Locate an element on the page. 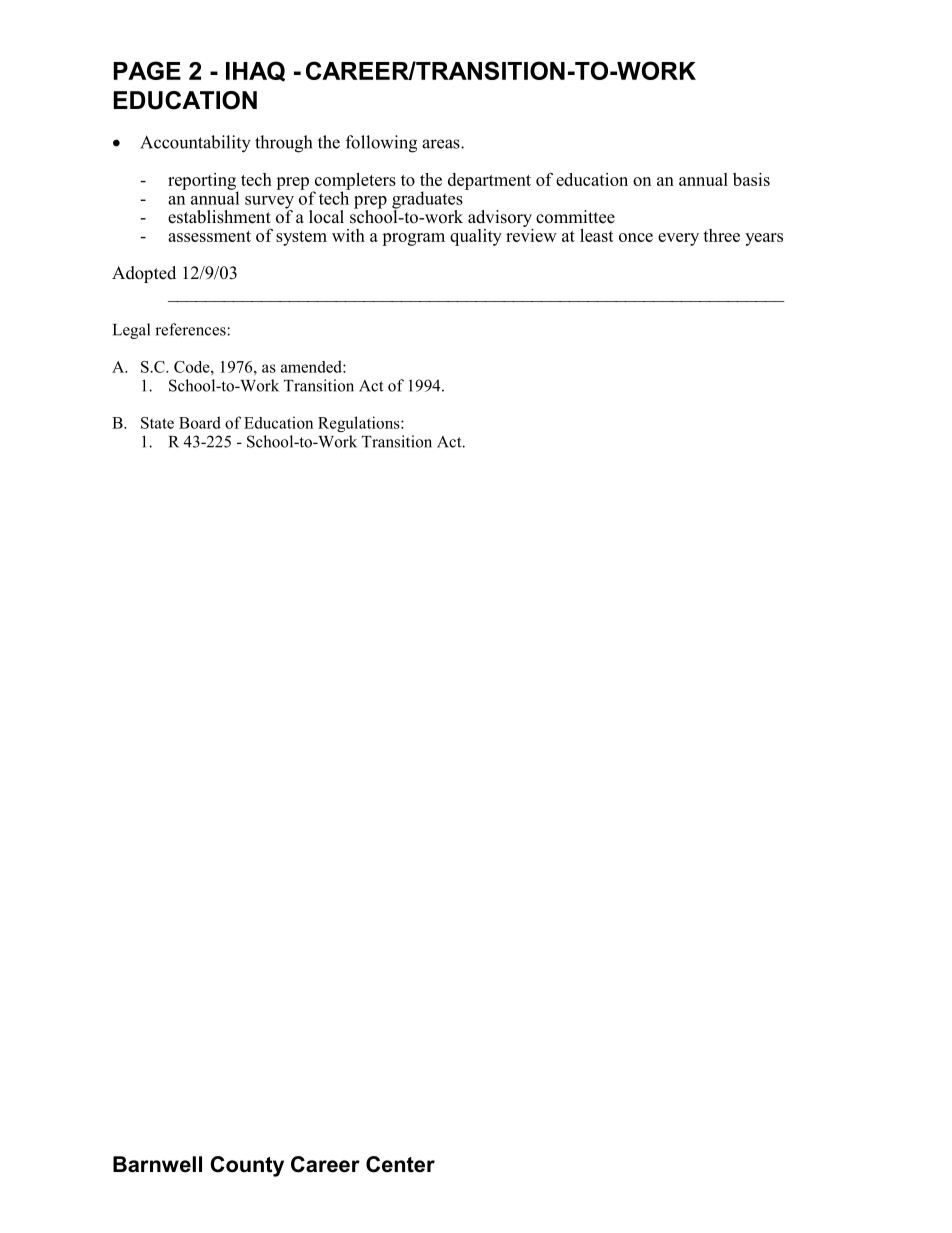 Image resolution: width=952 pixels, height=1233 pixels. basis is located at coordinates (751, 179).
